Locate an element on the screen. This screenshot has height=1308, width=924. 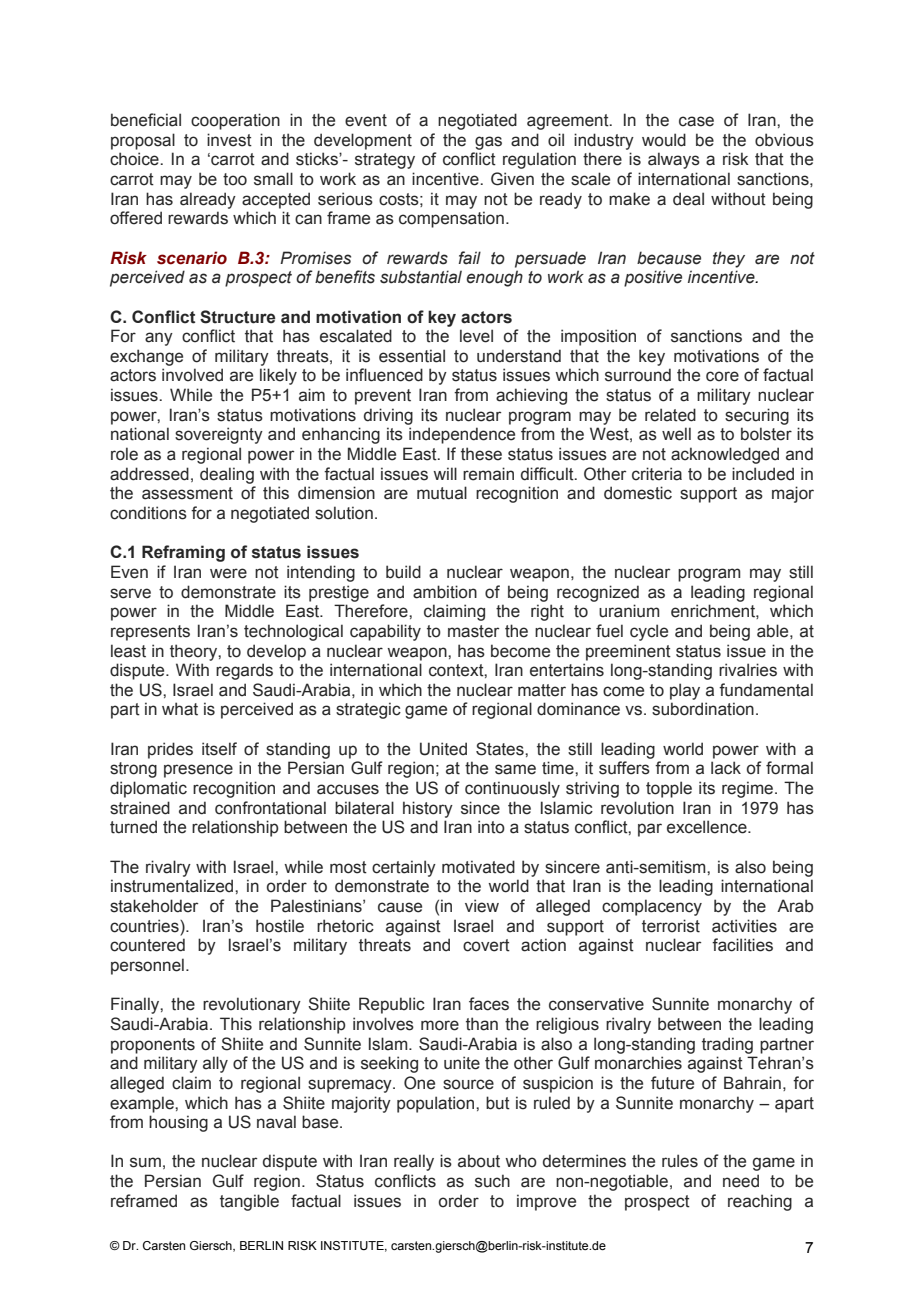
independence is located at coordinates (462, 435).
